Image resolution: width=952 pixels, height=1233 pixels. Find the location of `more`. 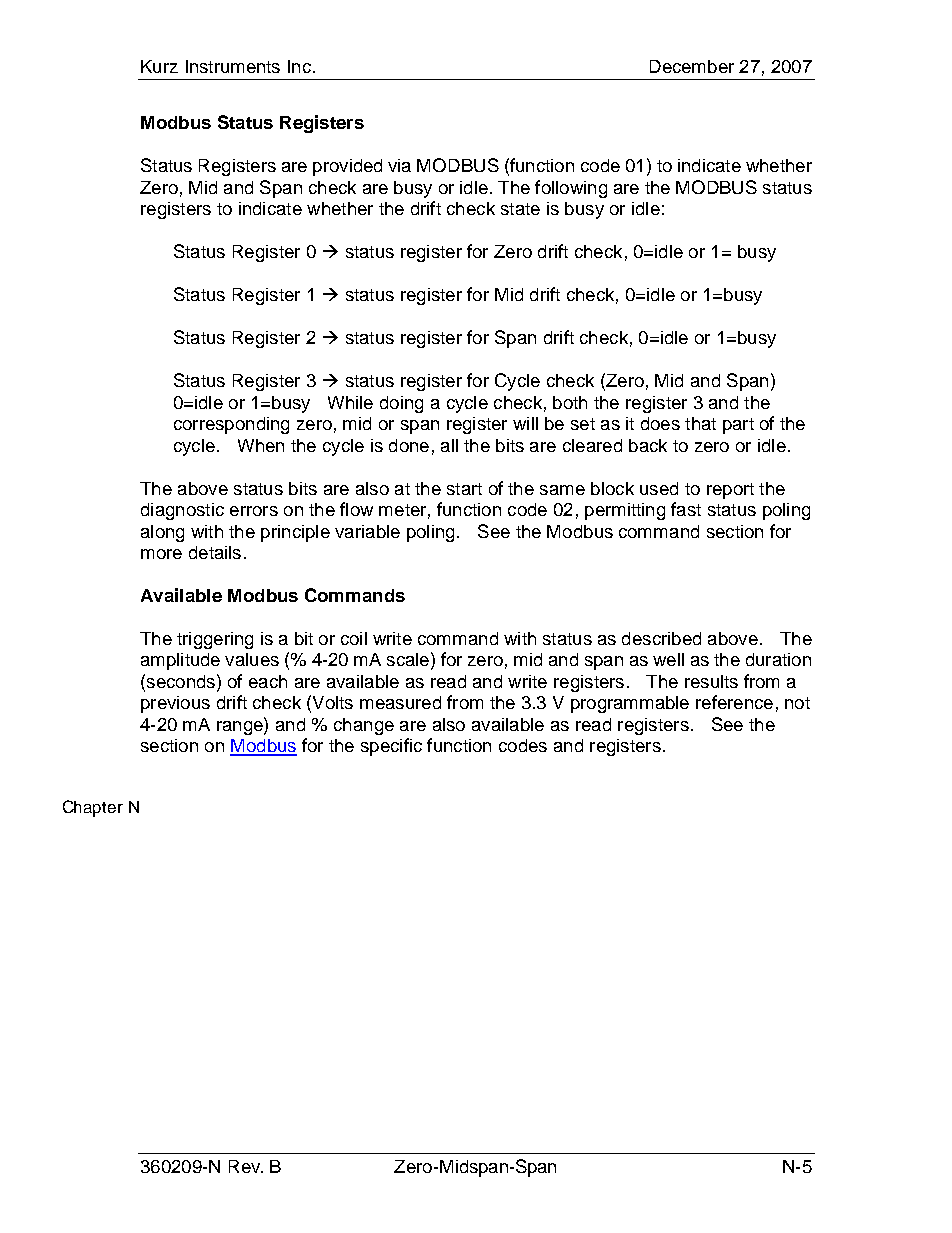

more is located at coordinates (161, 554).
